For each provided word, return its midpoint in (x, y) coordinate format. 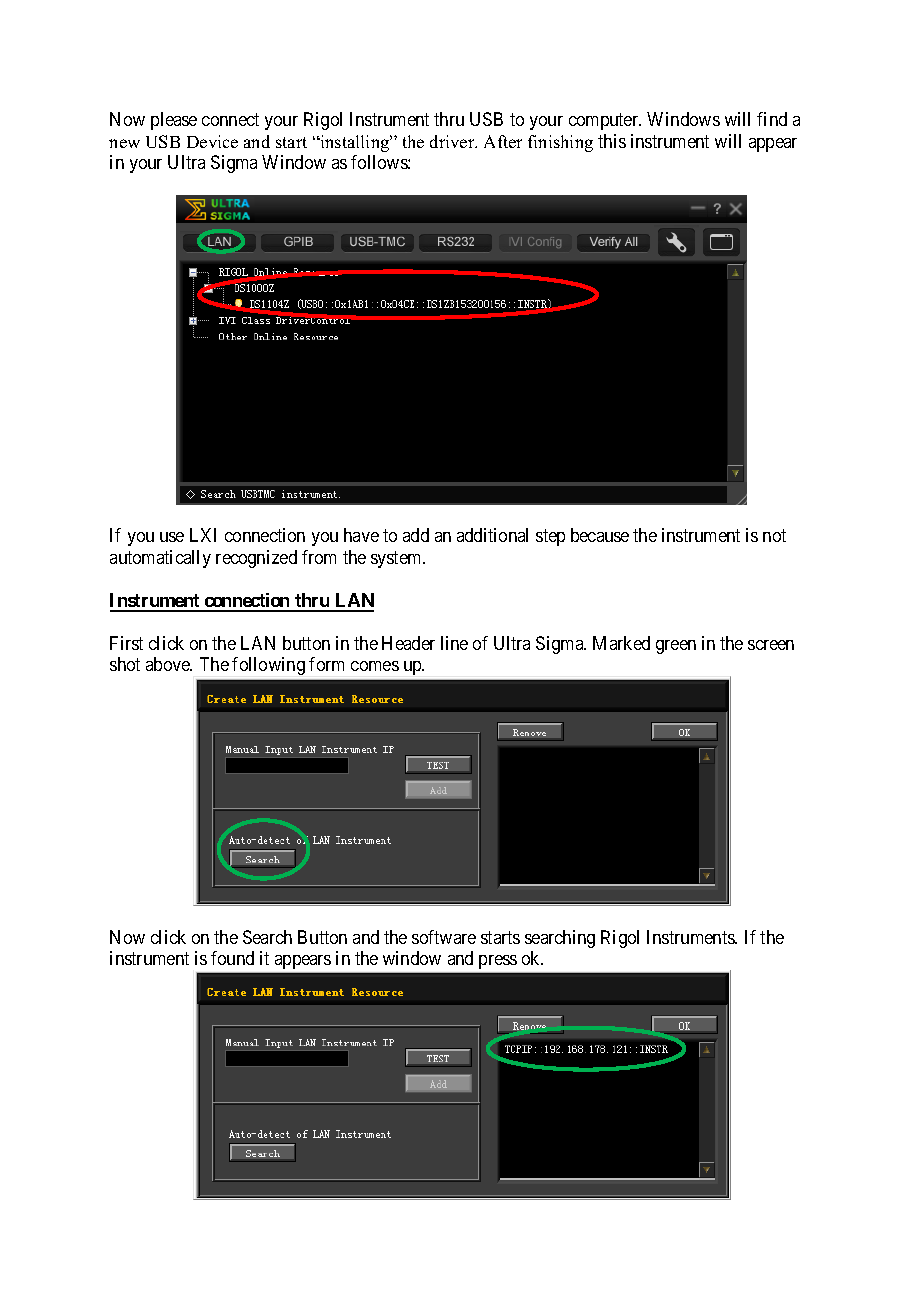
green (676, 647)
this (612, 141)
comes (375, 666)
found (232, 958)
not (774, 536)
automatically (160, 559)
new (124, 143)
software (444, 937)
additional (492, 535)
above (169, 664)
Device (212, 141)
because (600, 535)
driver (453, 141)
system (397, 559)
